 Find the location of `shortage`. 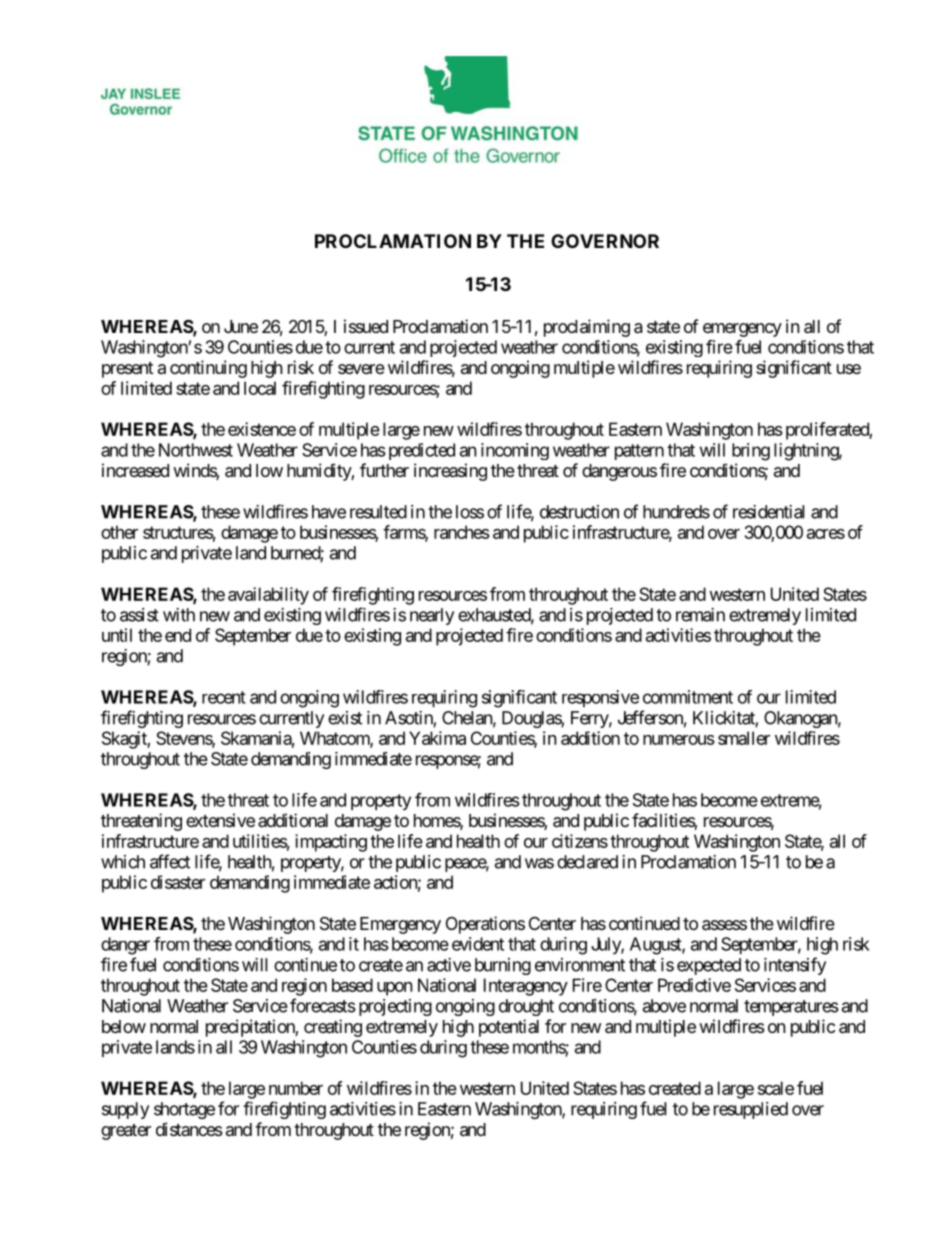

shortage is located at coordinates (184, 1110).
